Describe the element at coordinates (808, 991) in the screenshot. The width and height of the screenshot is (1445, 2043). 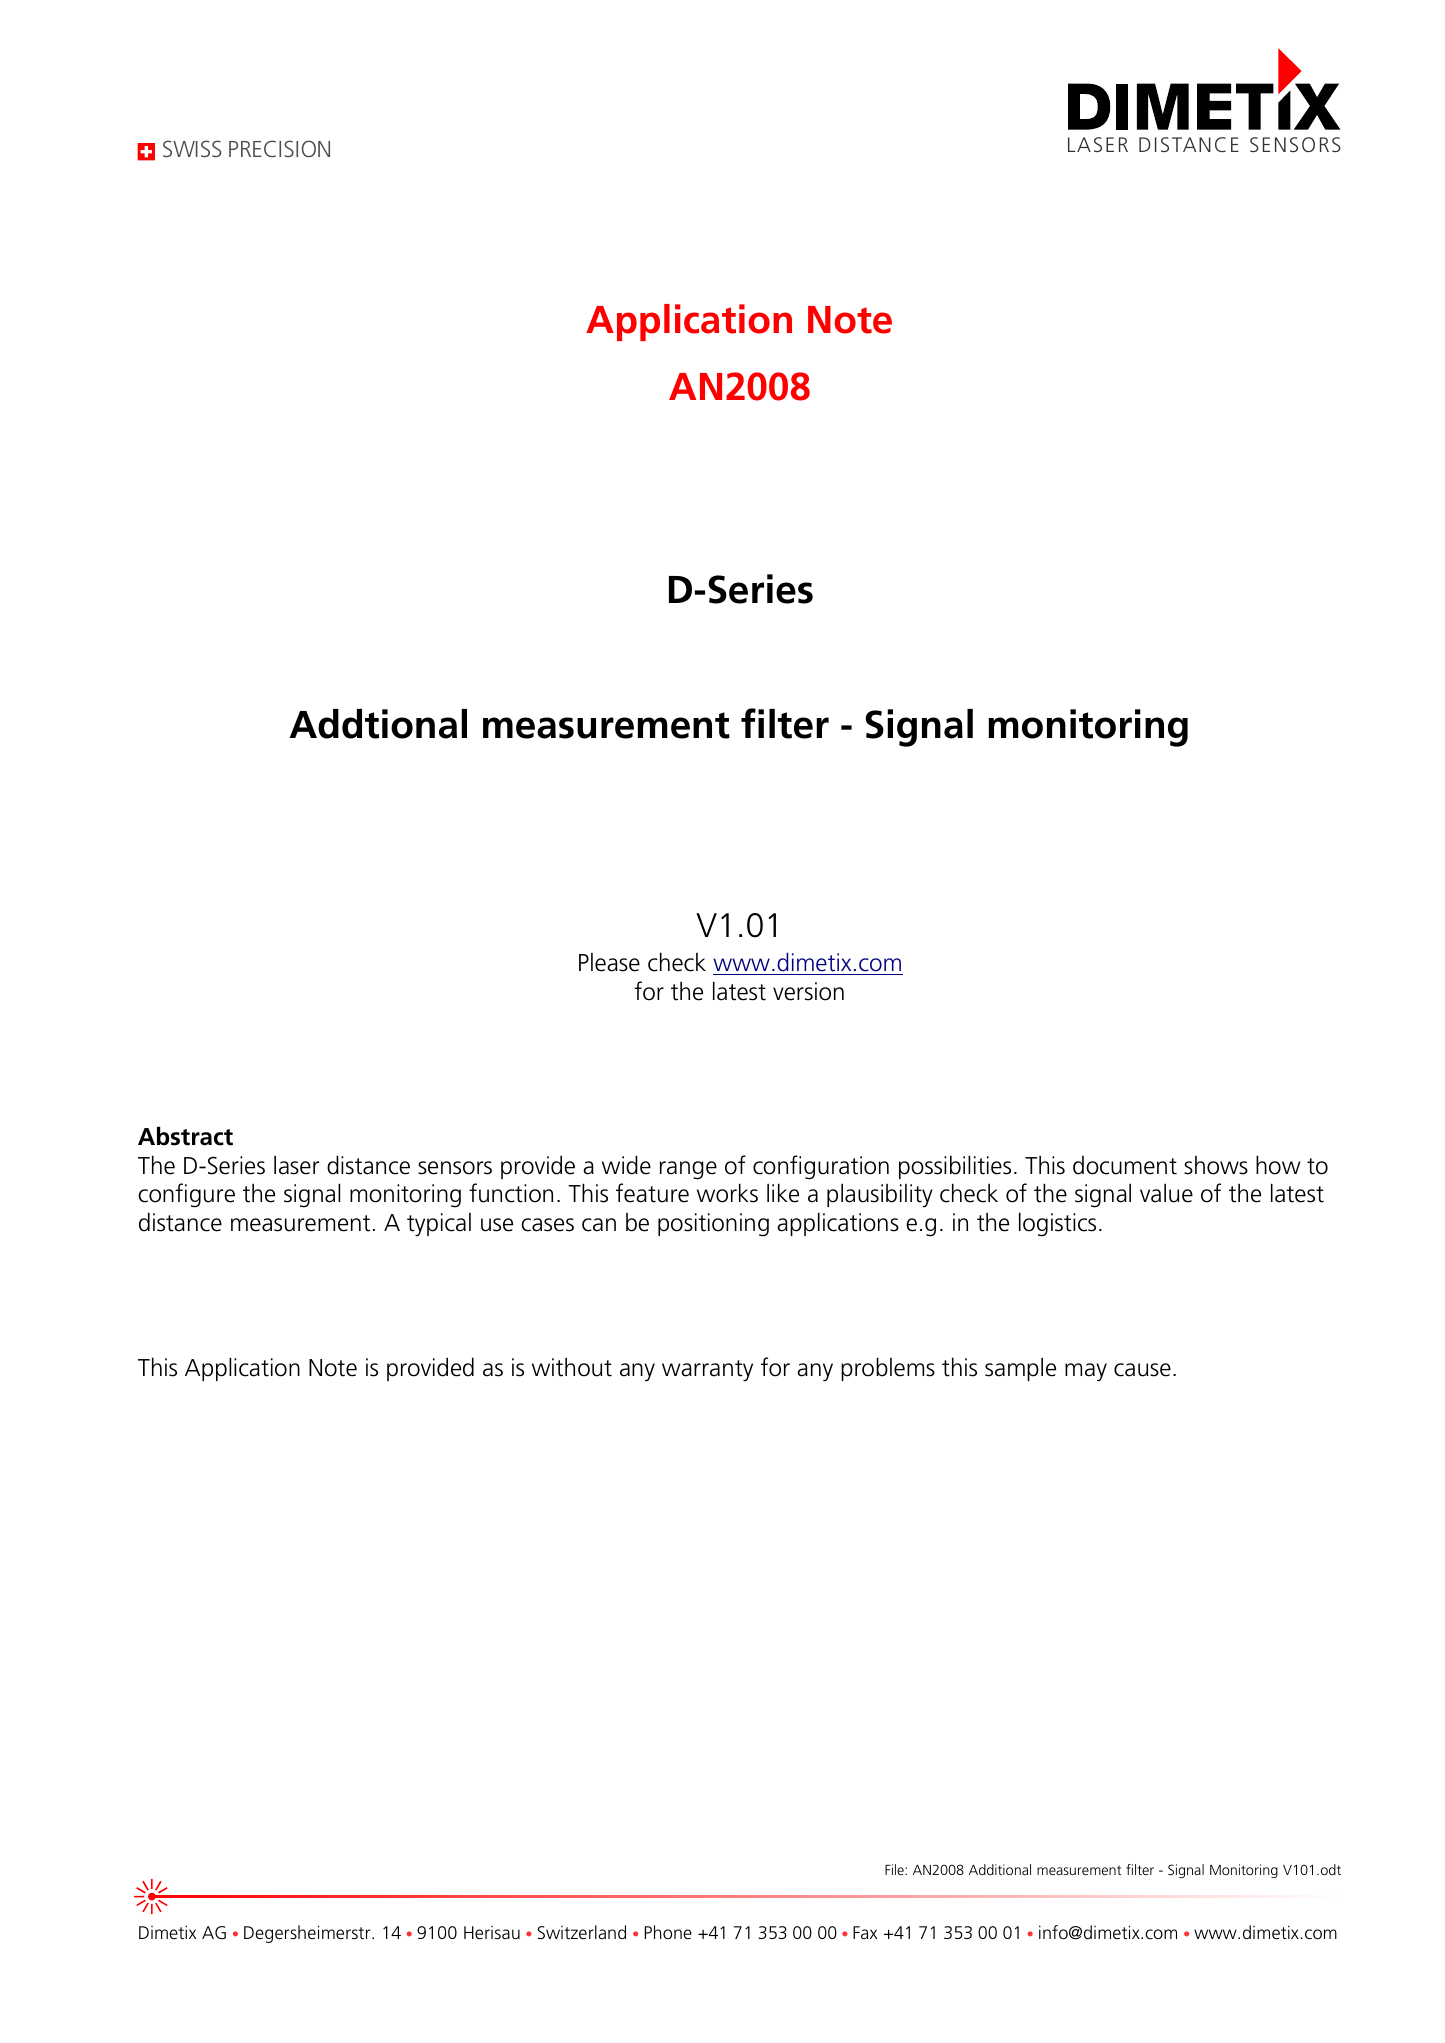
I see `version` at that location.
